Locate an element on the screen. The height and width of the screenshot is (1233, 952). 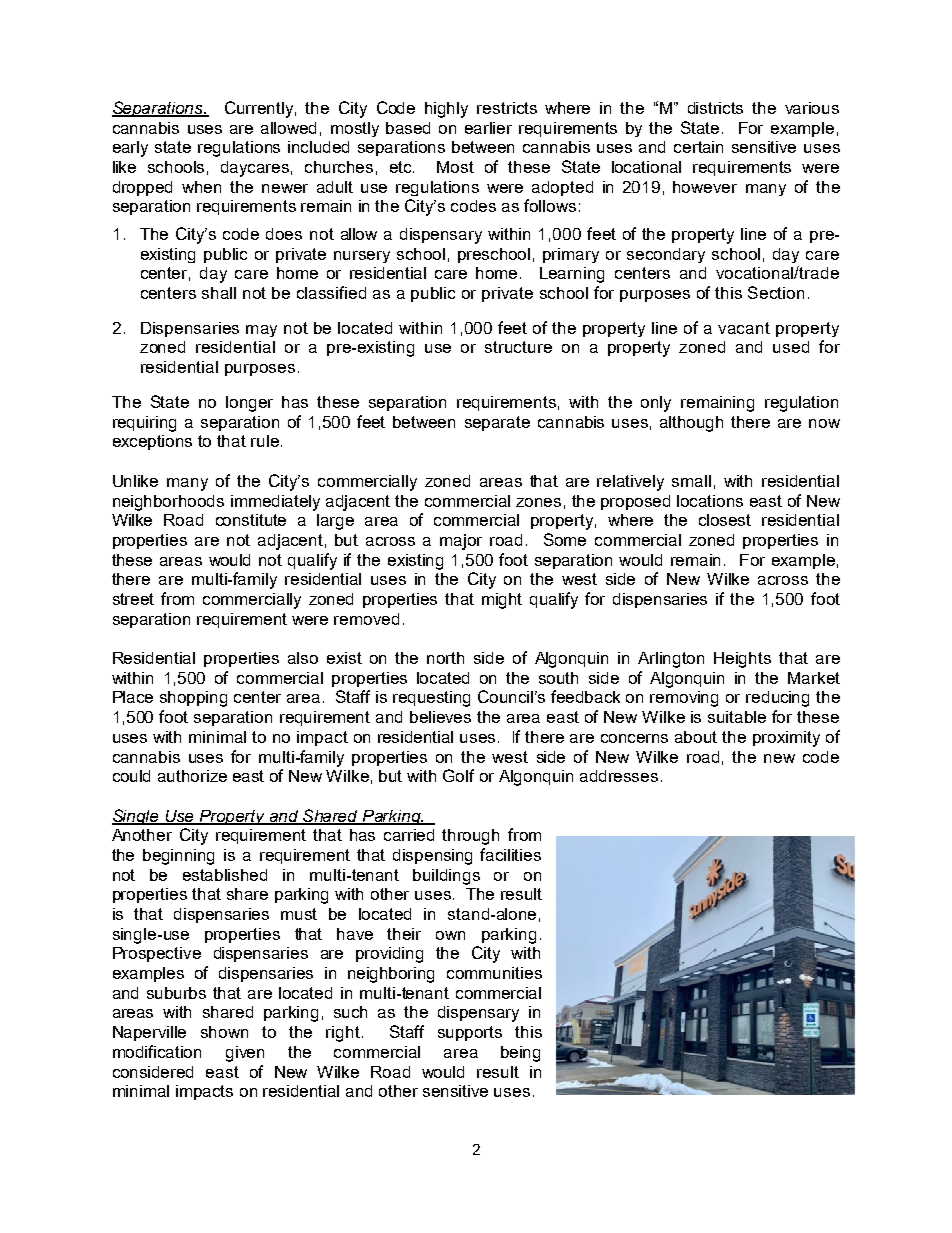
when is located at coordinates (201, 187).
